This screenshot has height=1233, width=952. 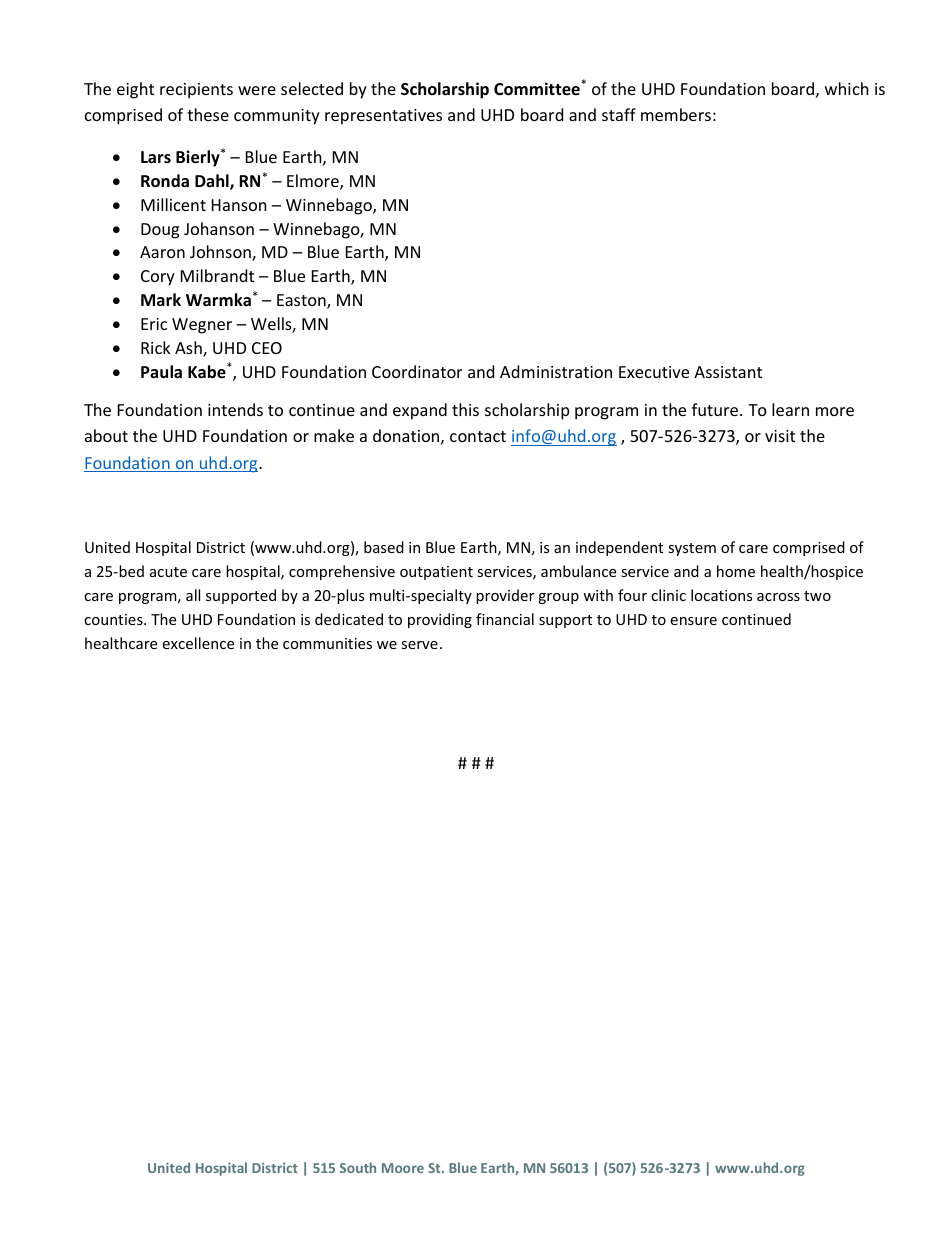 I want to click on communities, so click(x=327, y=643).
